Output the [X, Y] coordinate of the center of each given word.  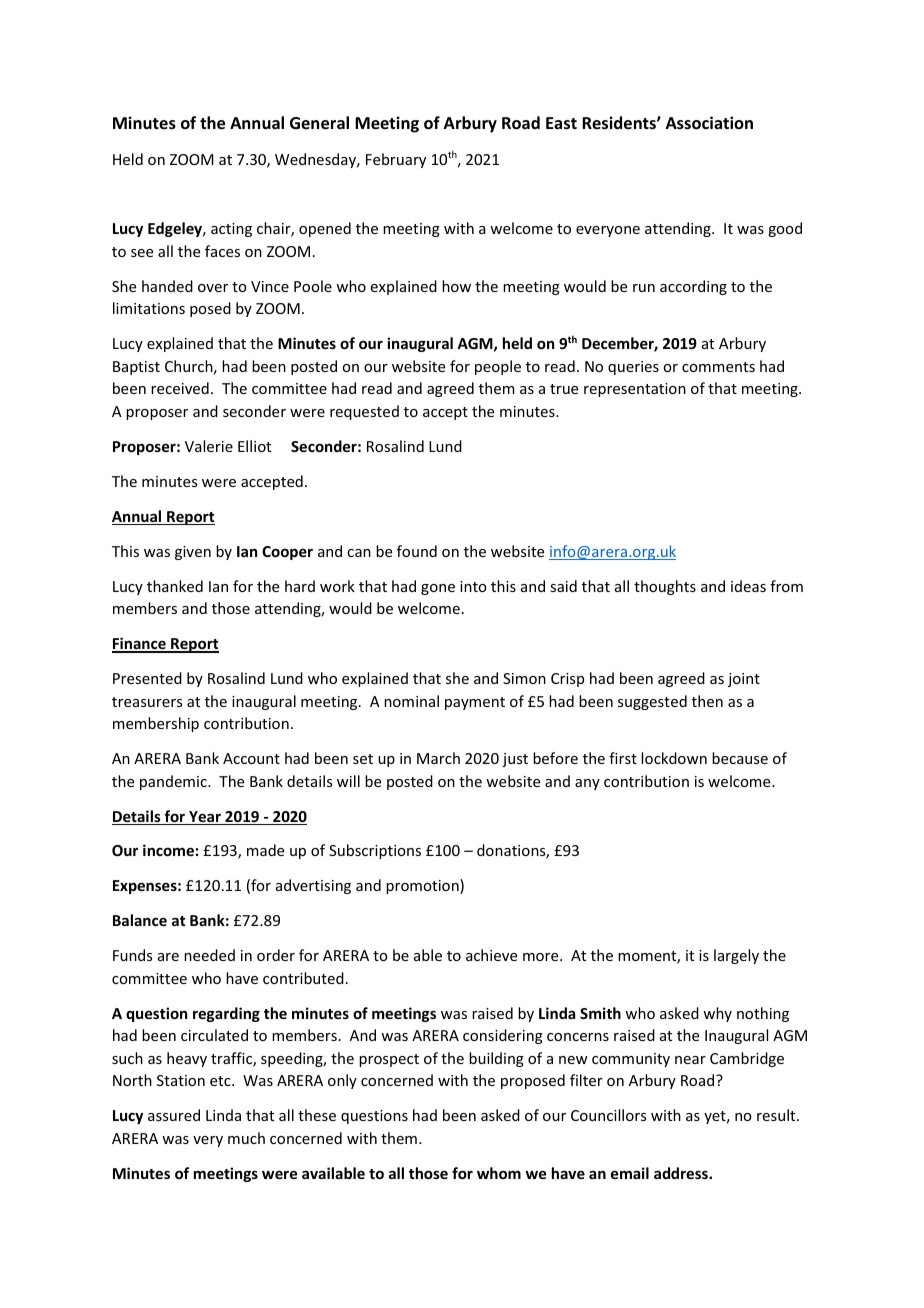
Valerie [209, 446]
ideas [748, 586]
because [740, 758]
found [417, 551]
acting [231, 230]
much [246, 1138]
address [682, 1173]
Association [709, 123]
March [438, 758]
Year [205, 818]
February [396, 160]
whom [499, 1173]
